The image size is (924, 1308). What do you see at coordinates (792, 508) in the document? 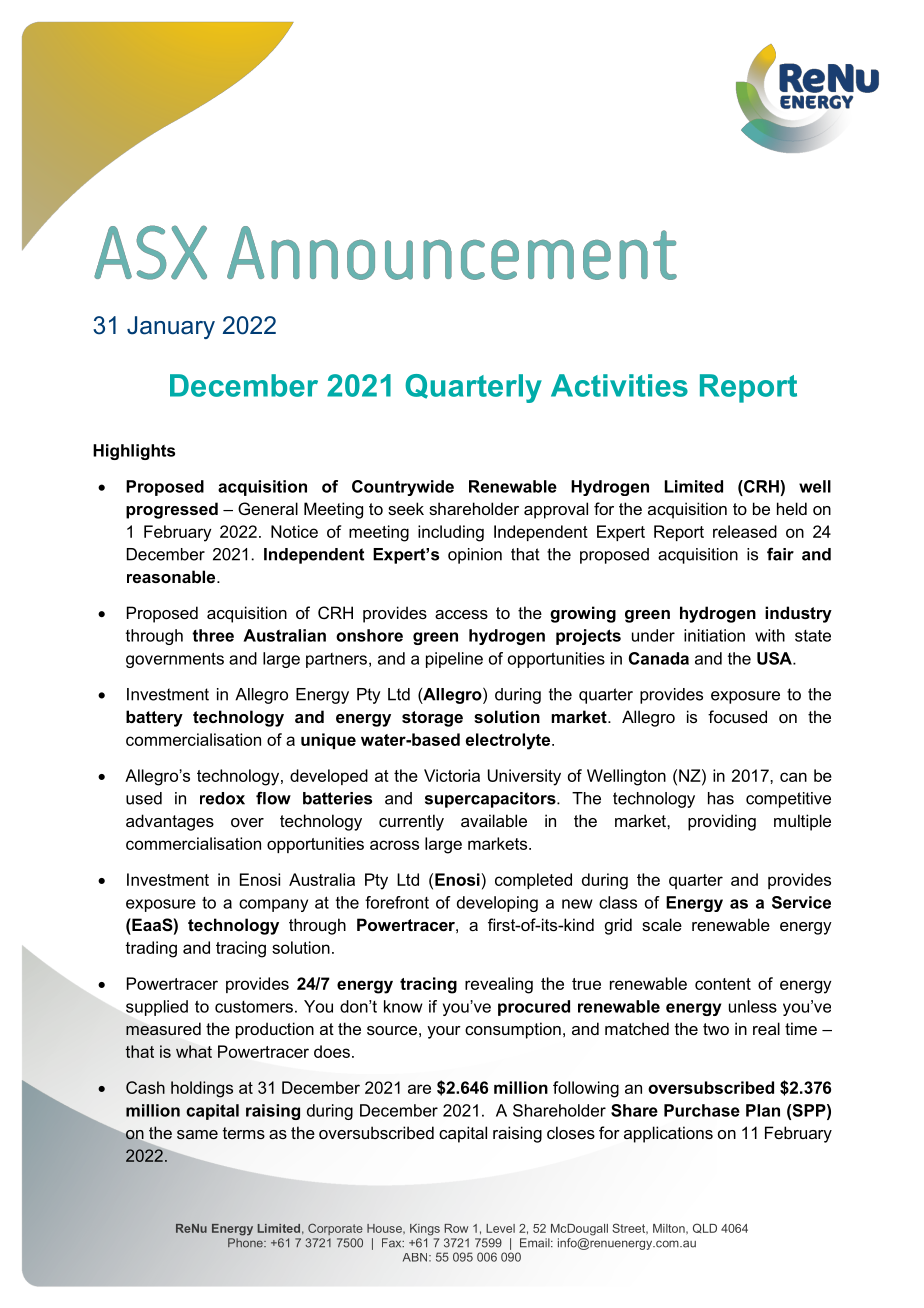
I see `held` at bounding box center [792, 508].
